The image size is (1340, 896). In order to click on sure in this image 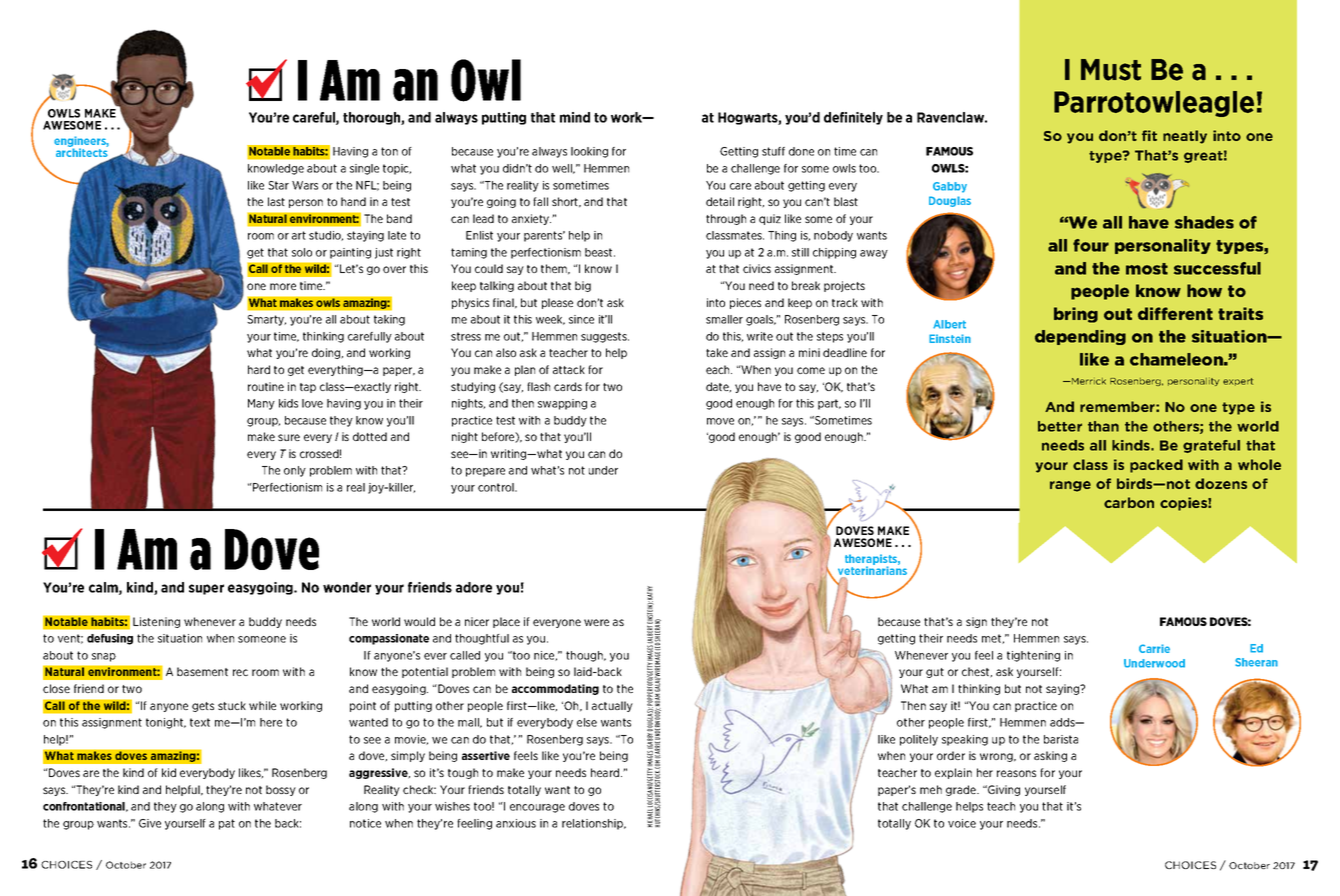, I will do `click(289, 437)`.
